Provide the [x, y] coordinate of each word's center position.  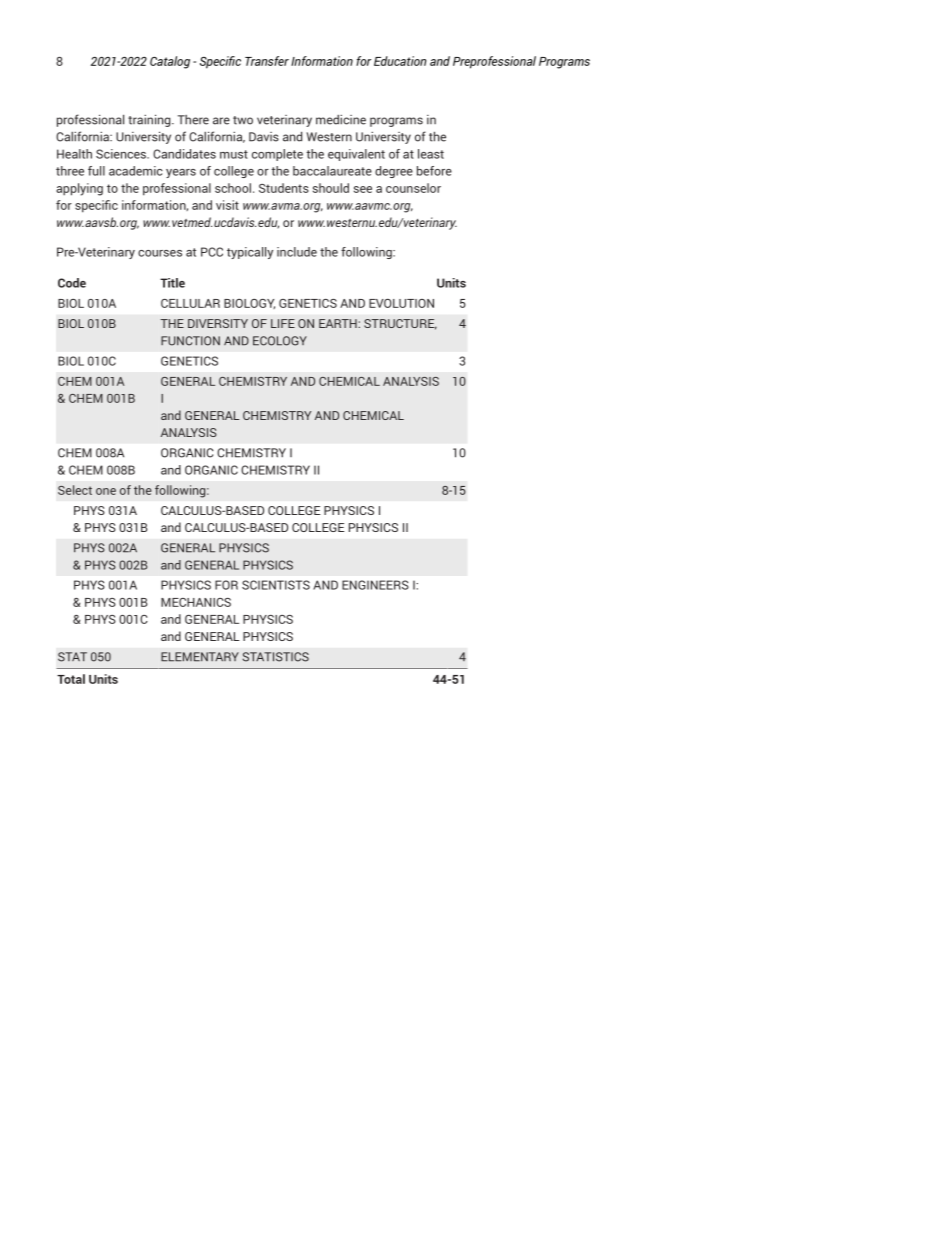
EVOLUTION [401, 303]
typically [250, 253]
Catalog [170, 62]
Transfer [267, 61]
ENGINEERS [375, 585]
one [106, 491]
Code [72, 283]
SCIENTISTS [276, 585]
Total [71, 679]
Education [400, 61]
